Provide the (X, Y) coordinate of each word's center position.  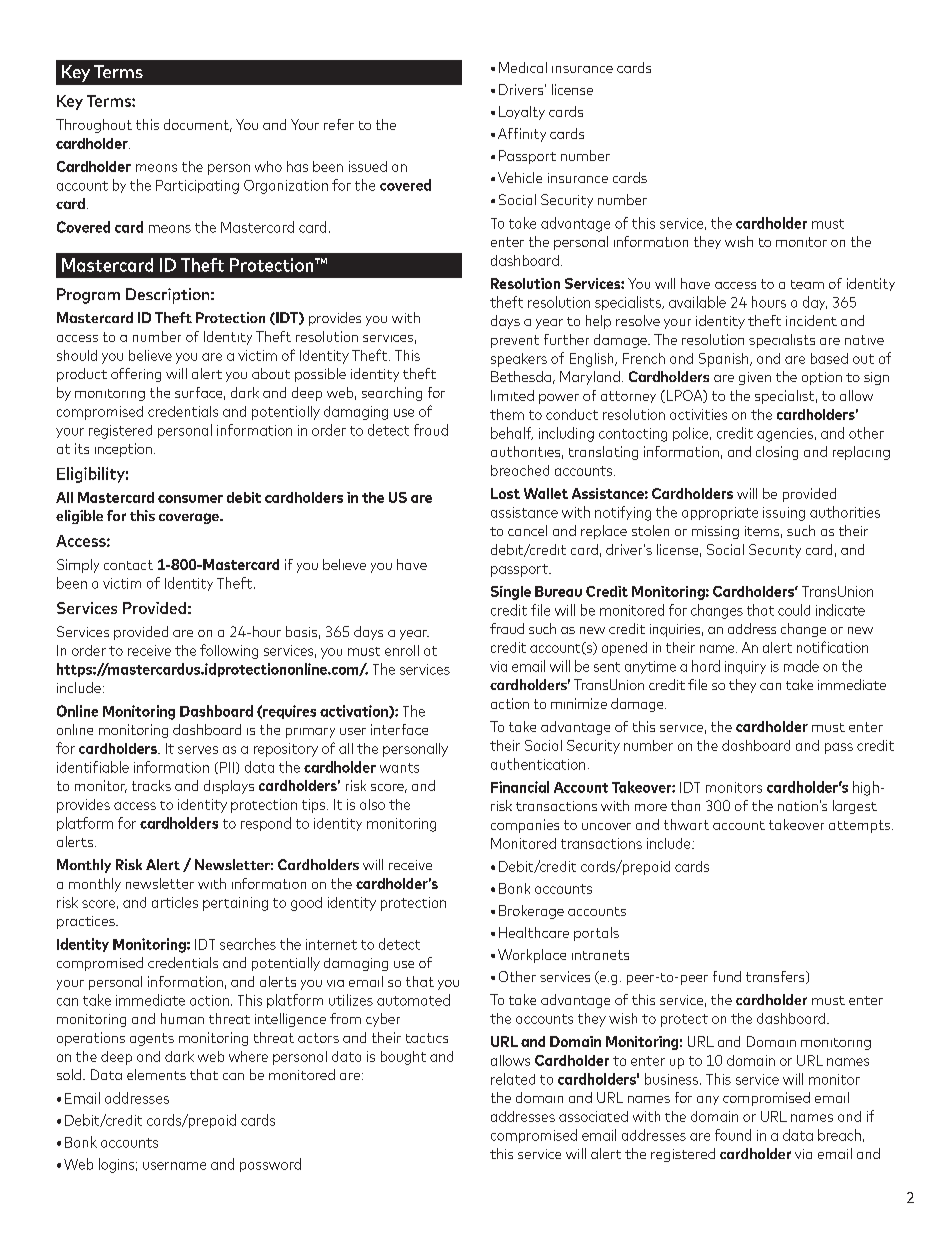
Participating (197, 187)
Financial (520, 787)
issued (368, 166)
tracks (151, 785)
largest (855, 807)
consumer (190, 499)
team (807, 284)
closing (777, 453)
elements (156, 1074)
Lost (505, 493)
